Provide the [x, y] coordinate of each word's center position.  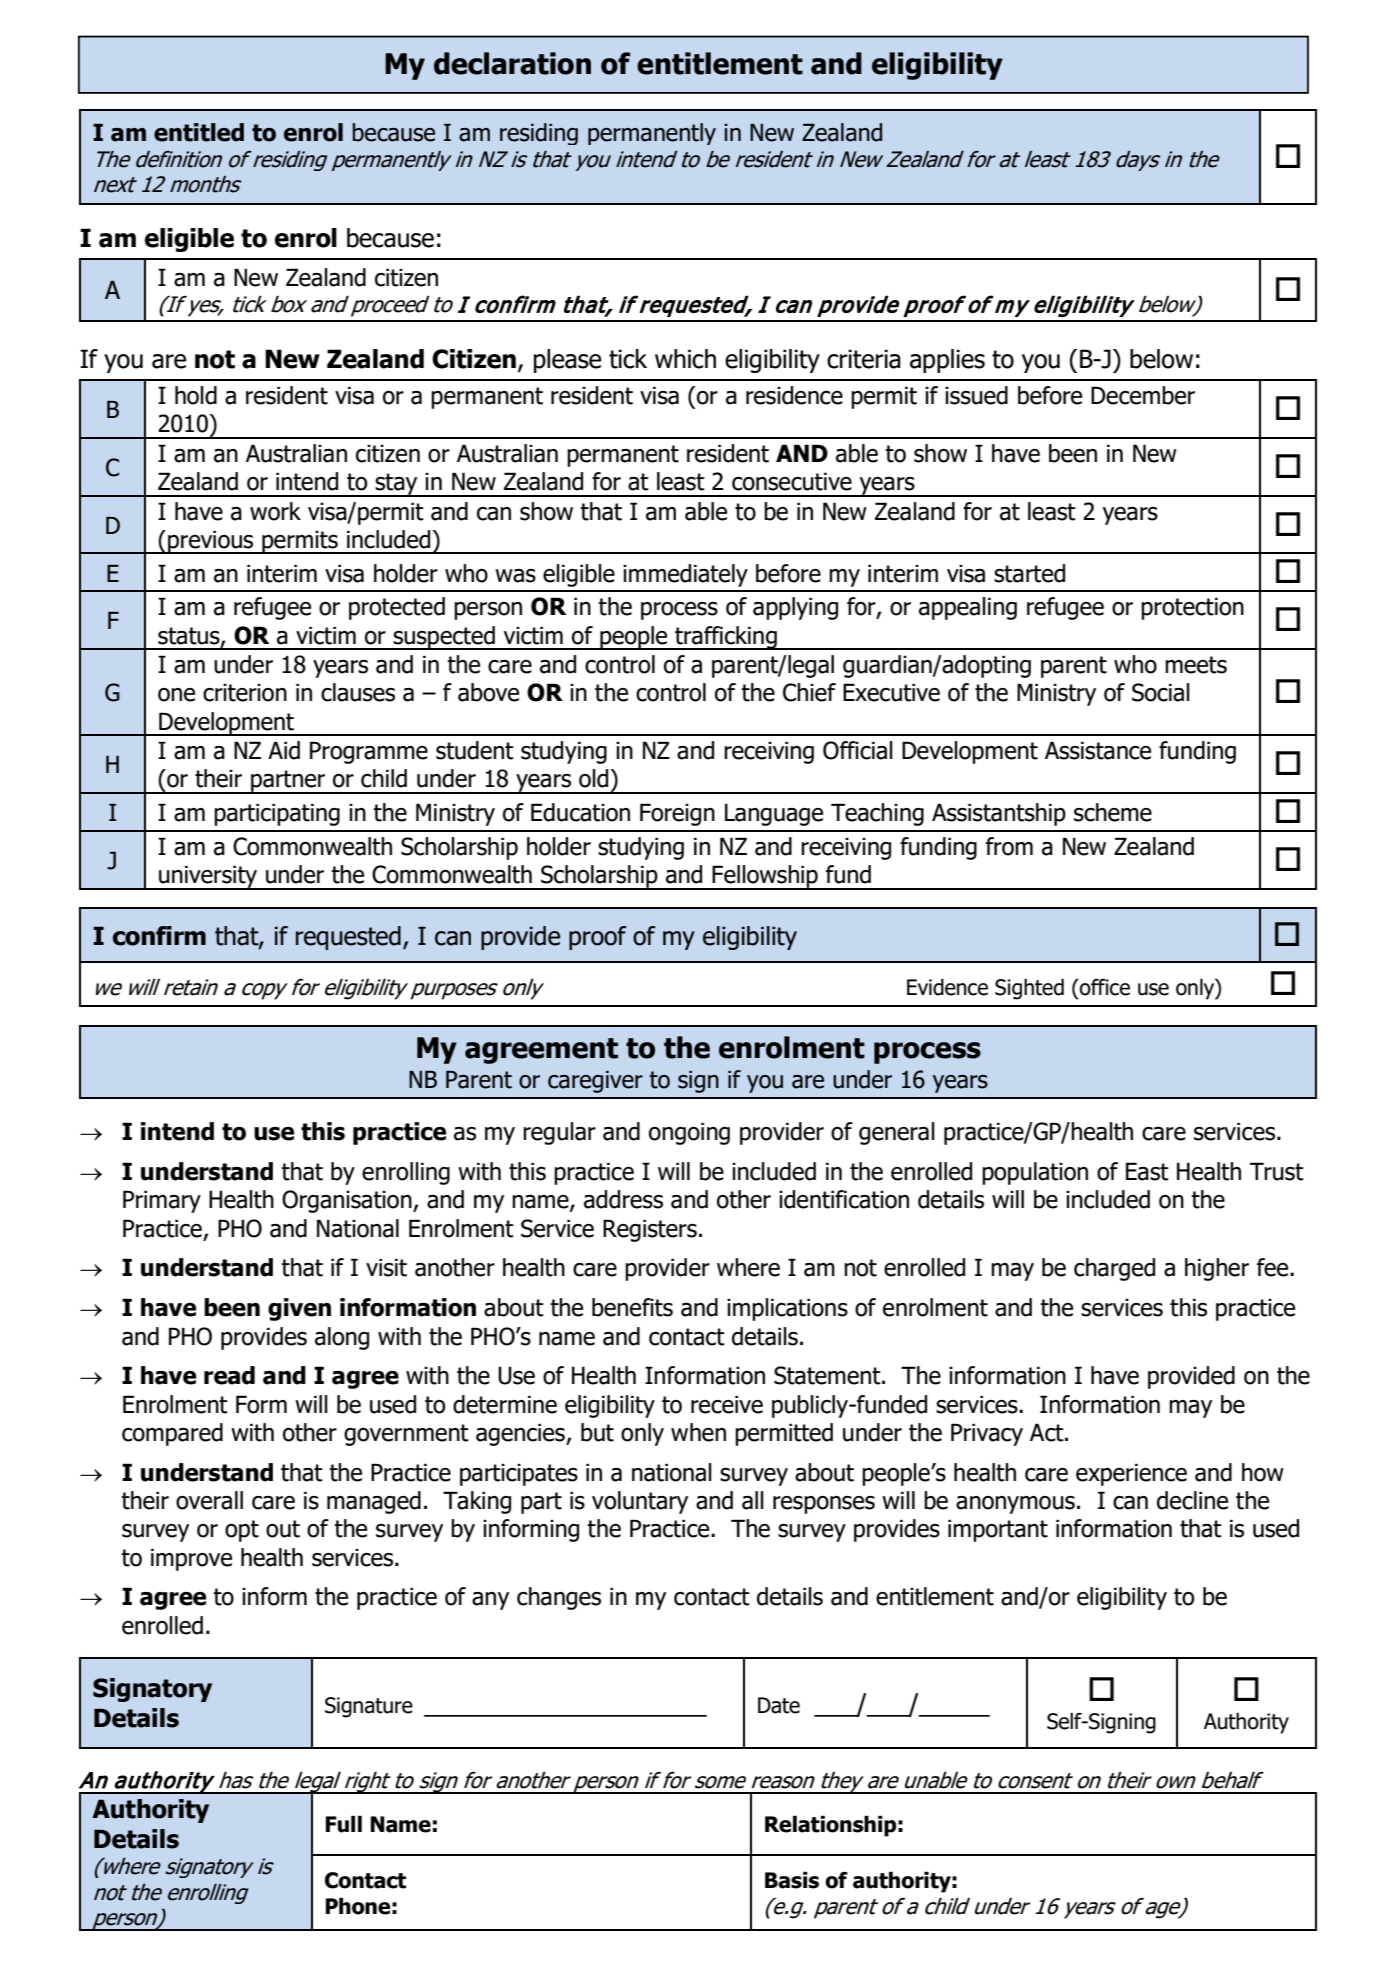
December [1143, 395]
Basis [792, 1880]
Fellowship [765, 877]
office [1104, 987]
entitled [199, 132]
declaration [512, 63]
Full [343, 1824]
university [208, 877]
